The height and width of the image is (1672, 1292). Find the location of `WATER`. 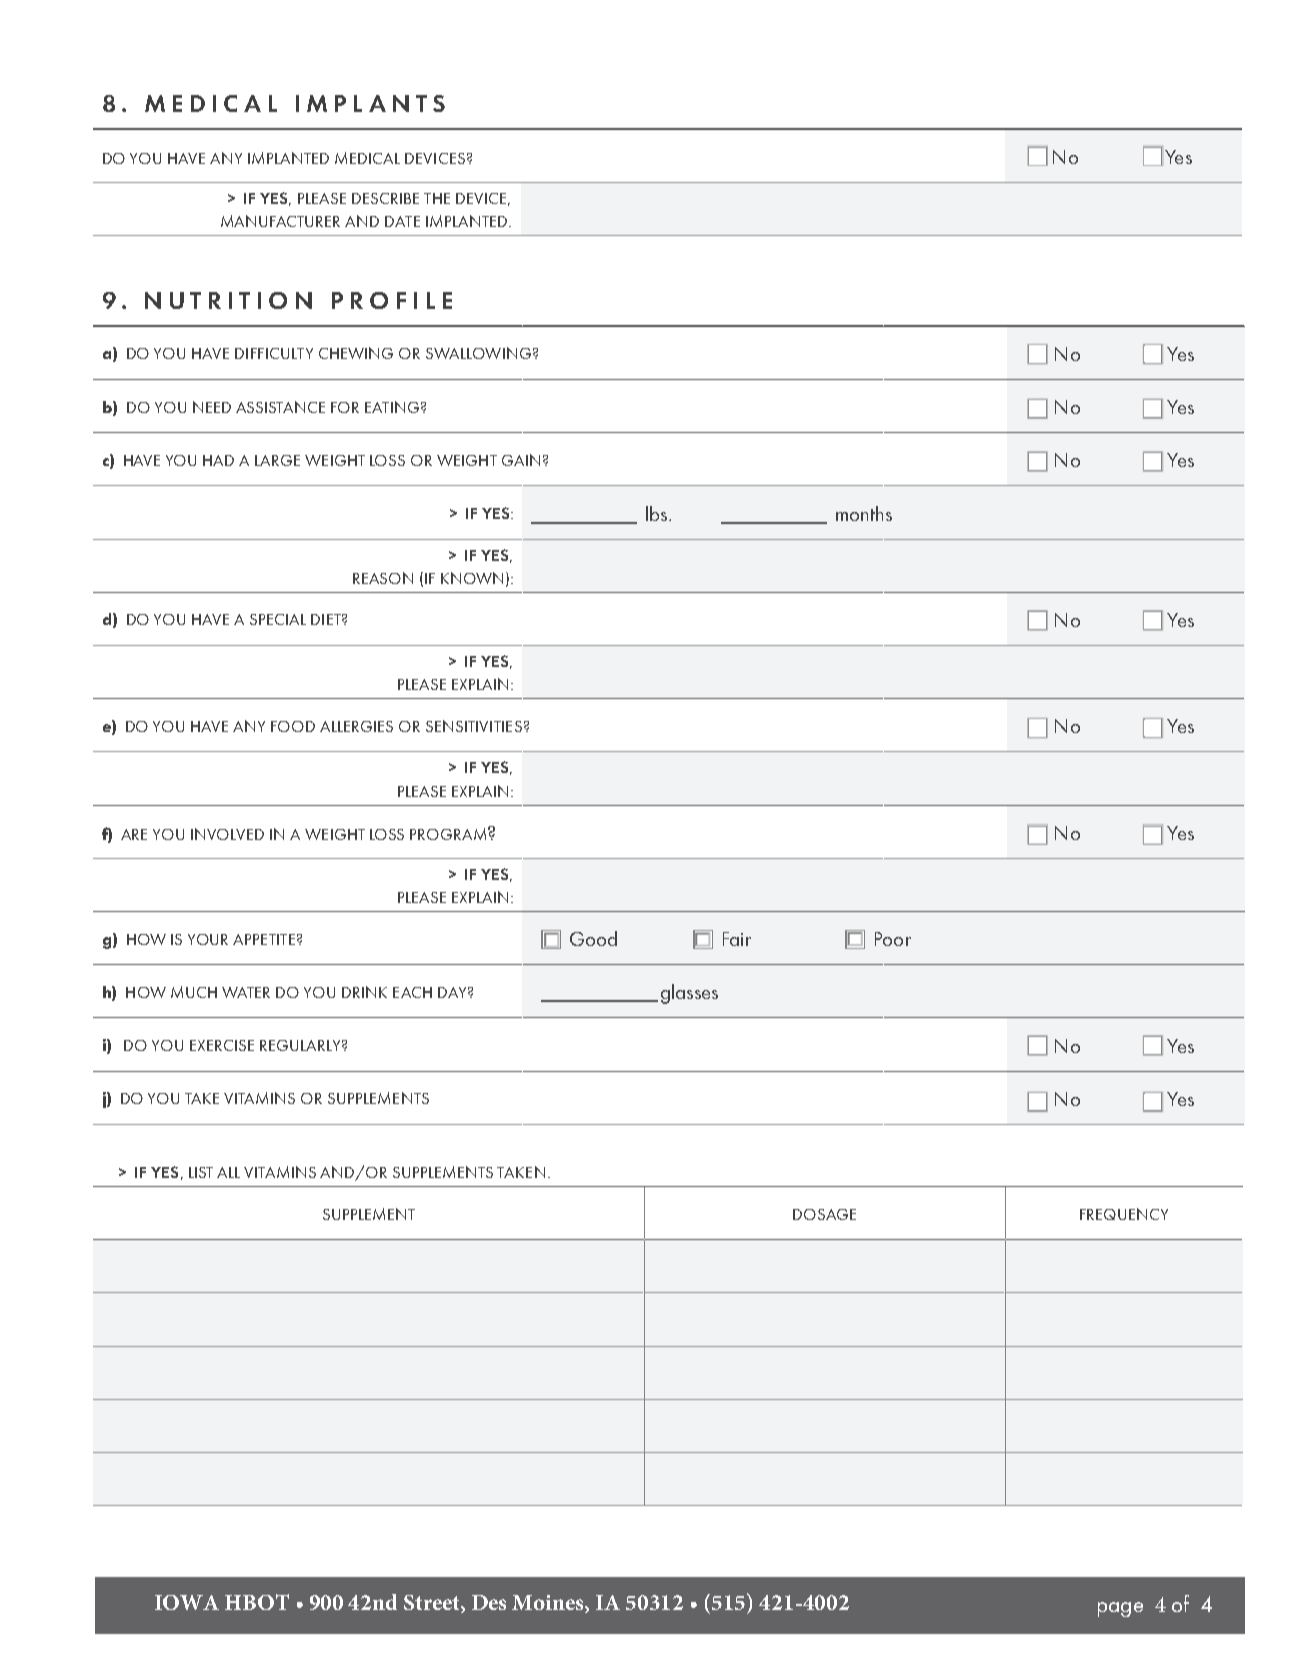

WATER is located at coordinates (246, 992).
